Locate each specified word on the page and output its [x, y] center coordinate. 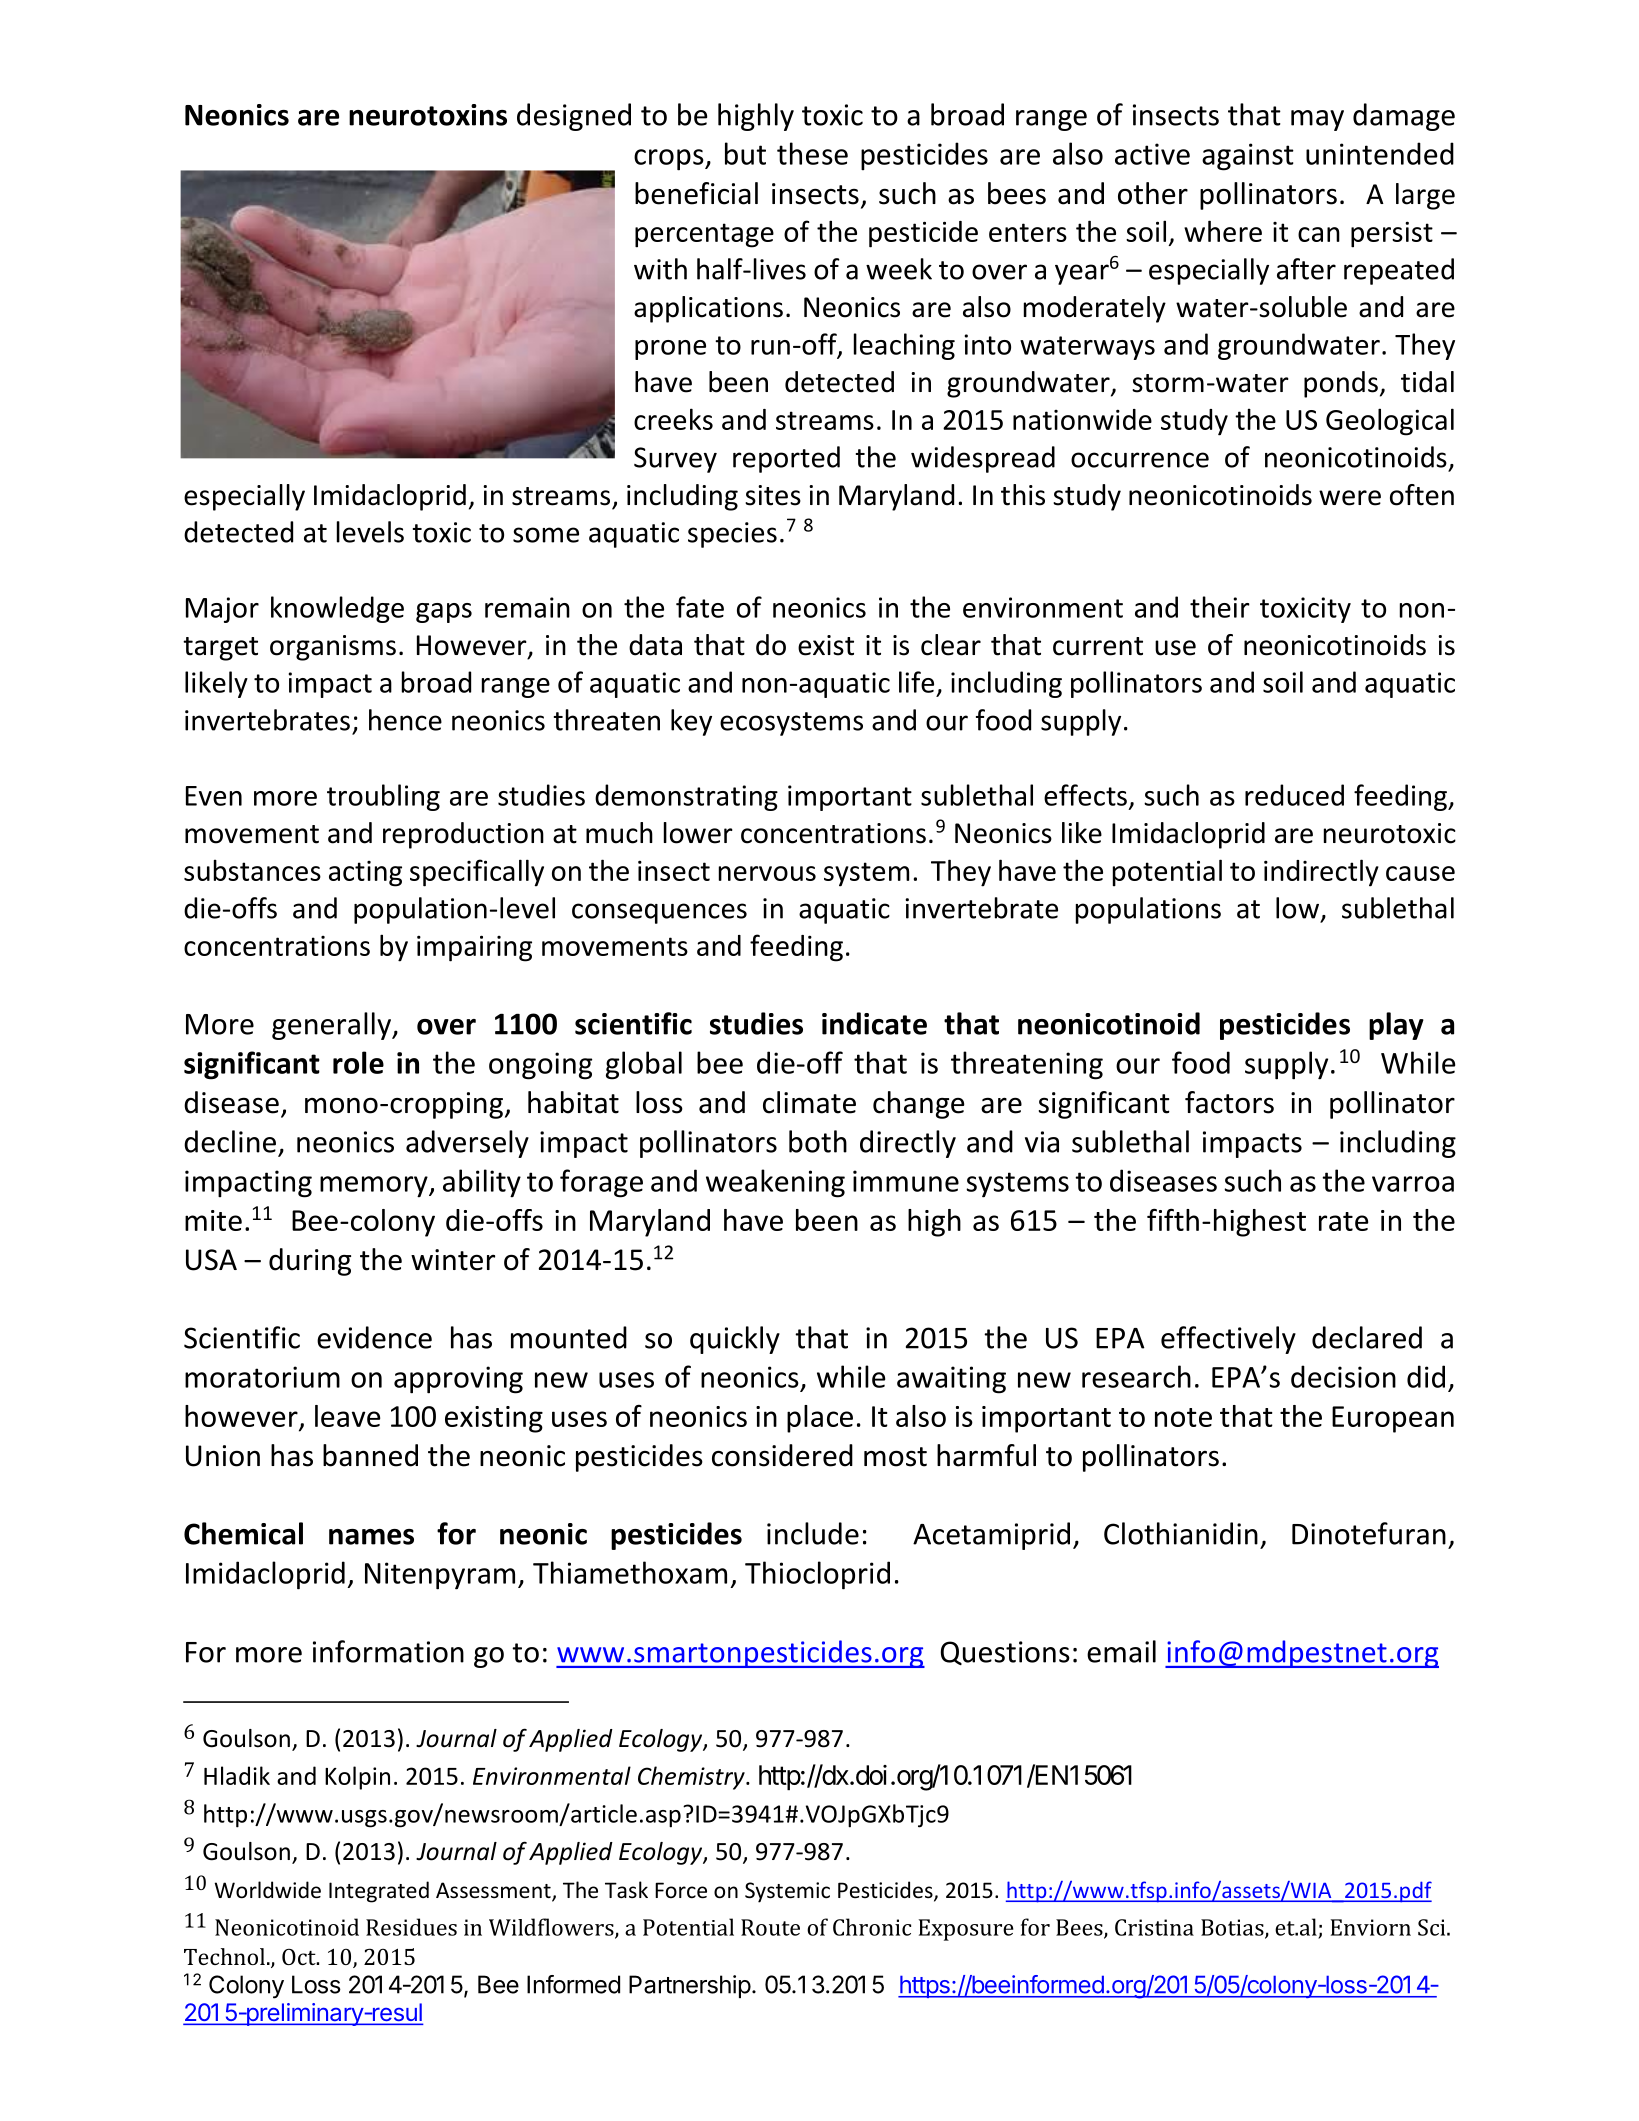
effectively [1228, 1340]
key [691, 722]
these [812, 153]
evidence [374, 1337]
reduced [1294, 795]
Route [770, 1927]
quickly [735, 1340]
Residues [411, 1927]
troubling [383, 797]
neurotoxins [428, 115]
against [1248, 157]
